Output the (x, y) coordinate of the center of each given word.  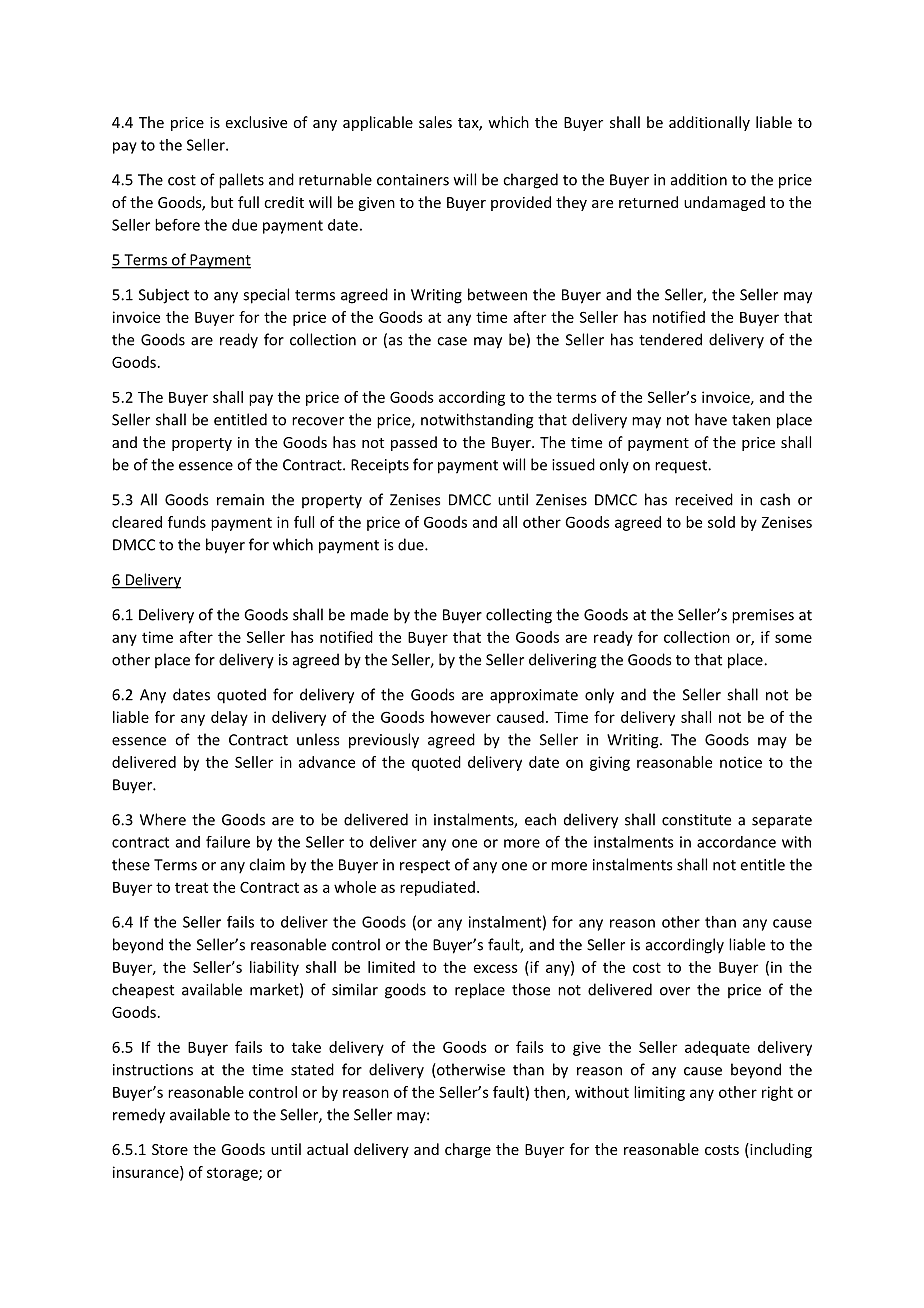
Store (170, 1149)
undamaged (724, 203)
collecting (519, 616)
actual (327, 1149)
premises (763, 616)
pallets (241, 181)
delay (229, 718)
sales (435, 122)
